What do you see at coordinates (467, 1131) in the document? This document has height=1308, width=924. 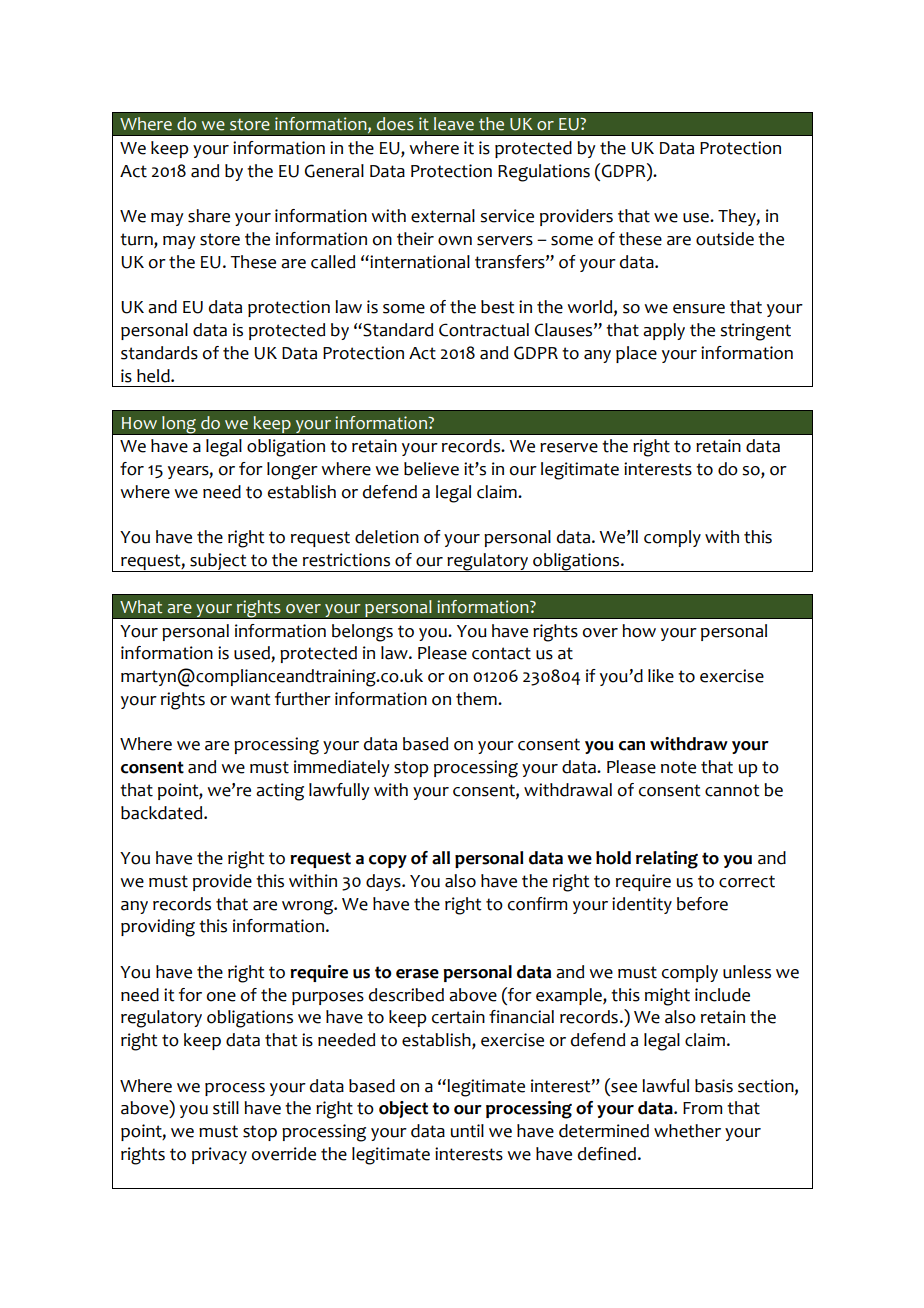 I see `until` at bounding box center [467, 1131].
